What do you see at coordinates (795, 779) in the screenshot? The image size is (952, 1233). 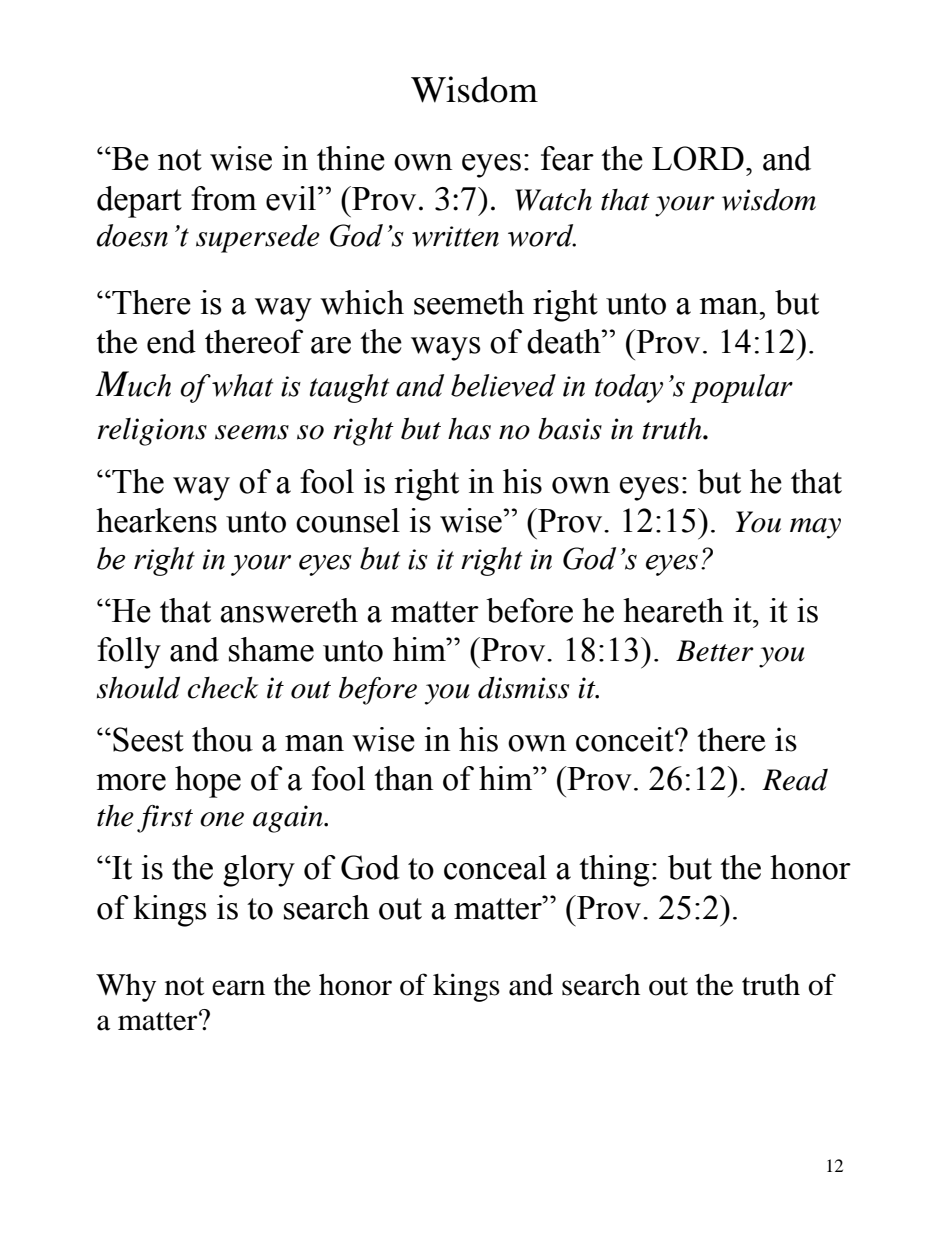 I see `Read` at bounding box center [795, 779].
